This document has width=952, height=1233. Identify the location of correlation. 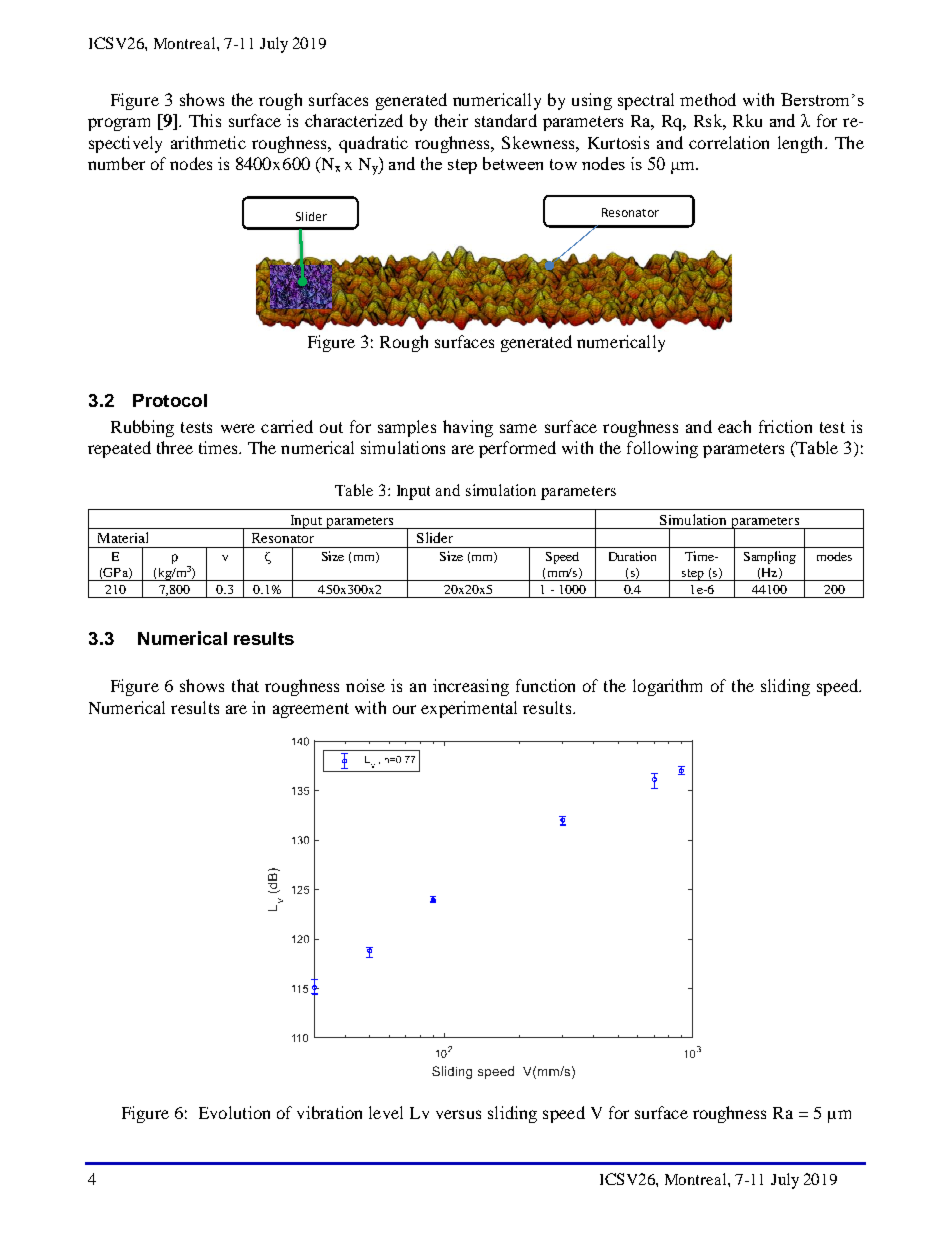
(729, 142).
